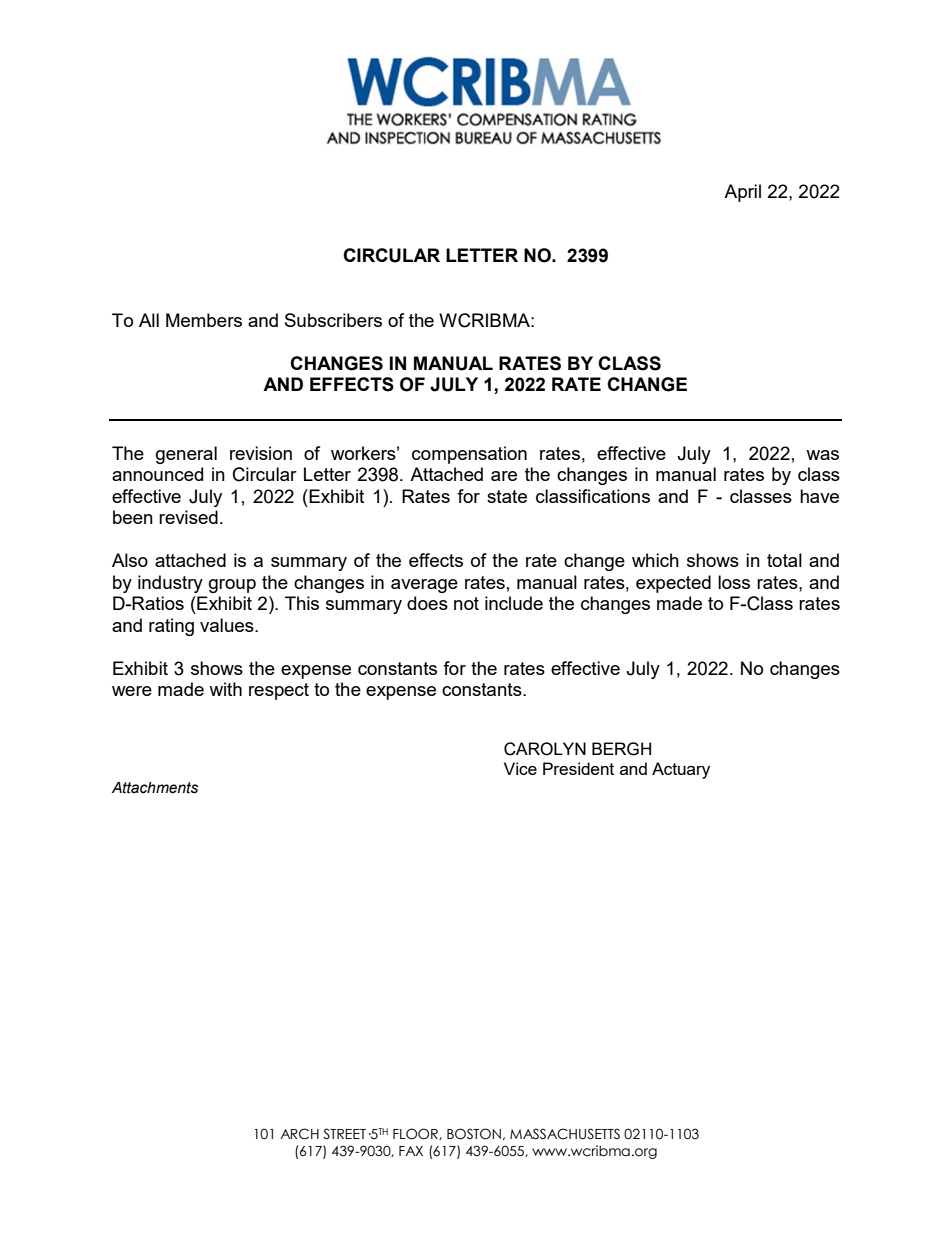  Describe the element at coordinates (186, 455) in the document. I see `general` at that location.
